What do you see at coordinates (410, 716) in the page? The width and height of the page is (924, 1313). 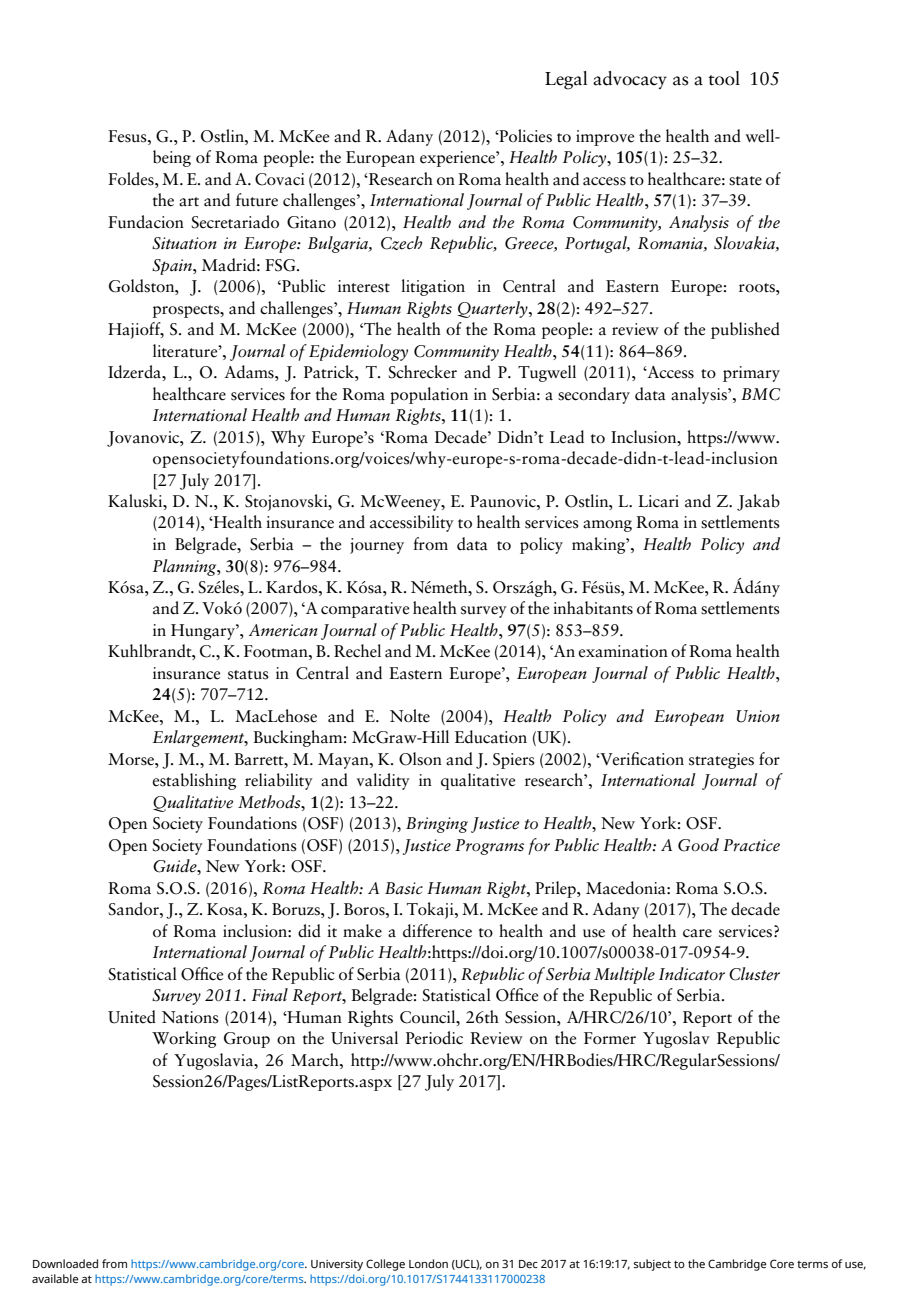 I see `Nolte` at bounding box center [410, 716].
